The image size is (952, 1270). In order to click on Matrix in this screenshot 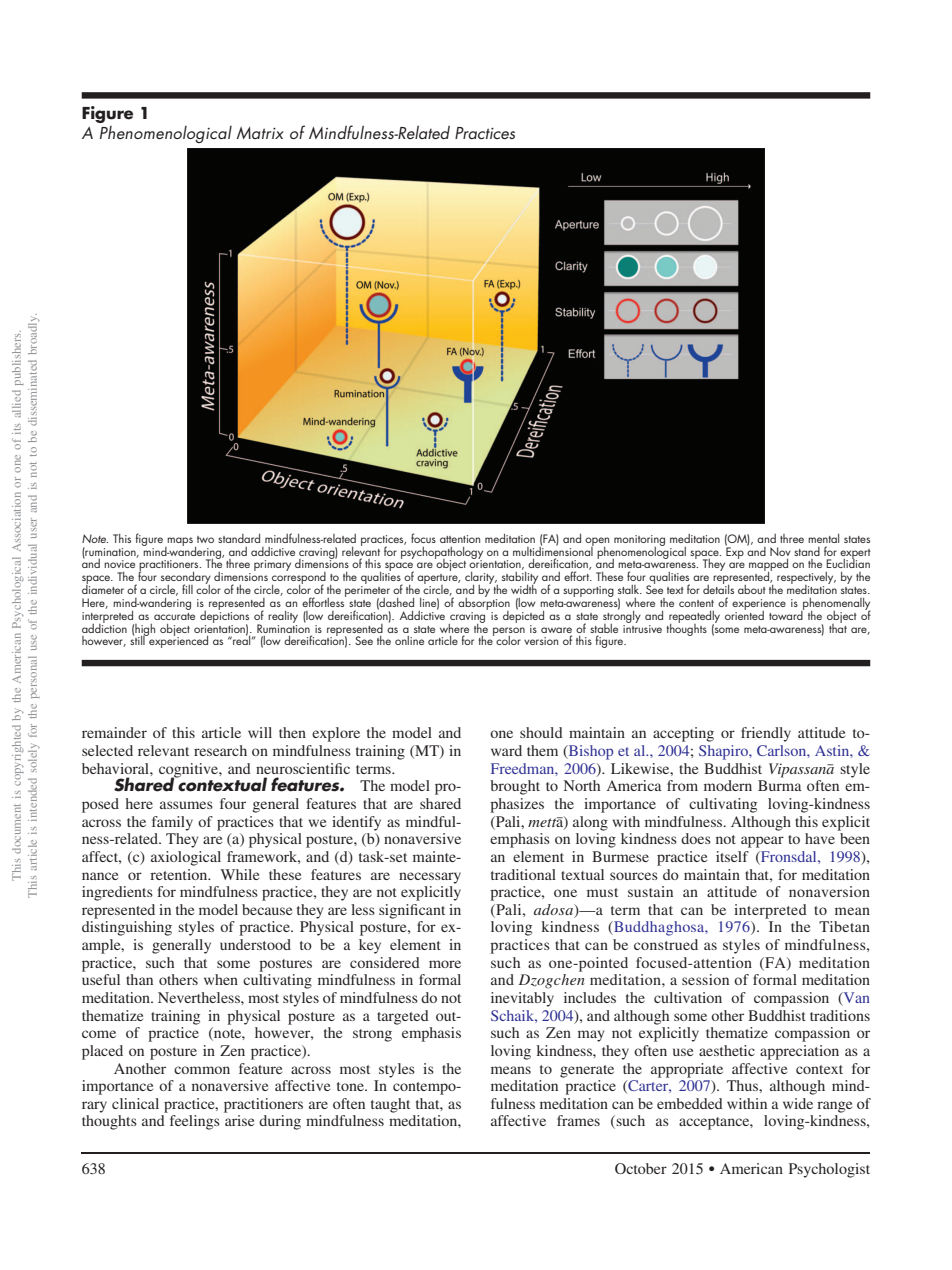, I will do `click(260, 133)`.
